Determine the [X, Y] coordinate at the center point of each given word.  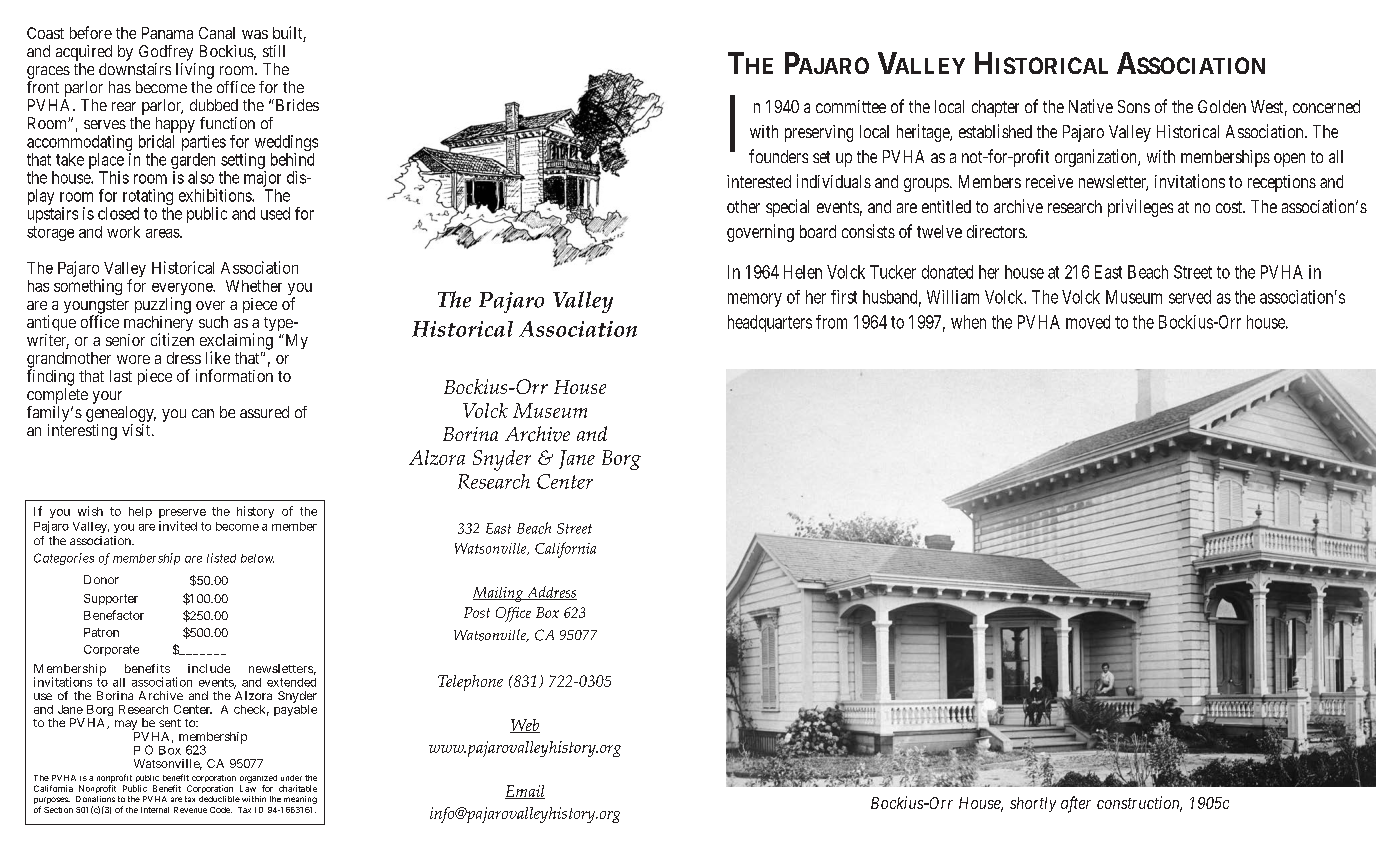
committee [851, 106]
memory [755, 300]
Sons [1134, 106]
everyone [183, 290]
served [1190, 297]
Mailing [499, 594]
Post [477, 612]
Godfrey [166, 53]
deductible [219, 799]
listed [221, 558]
